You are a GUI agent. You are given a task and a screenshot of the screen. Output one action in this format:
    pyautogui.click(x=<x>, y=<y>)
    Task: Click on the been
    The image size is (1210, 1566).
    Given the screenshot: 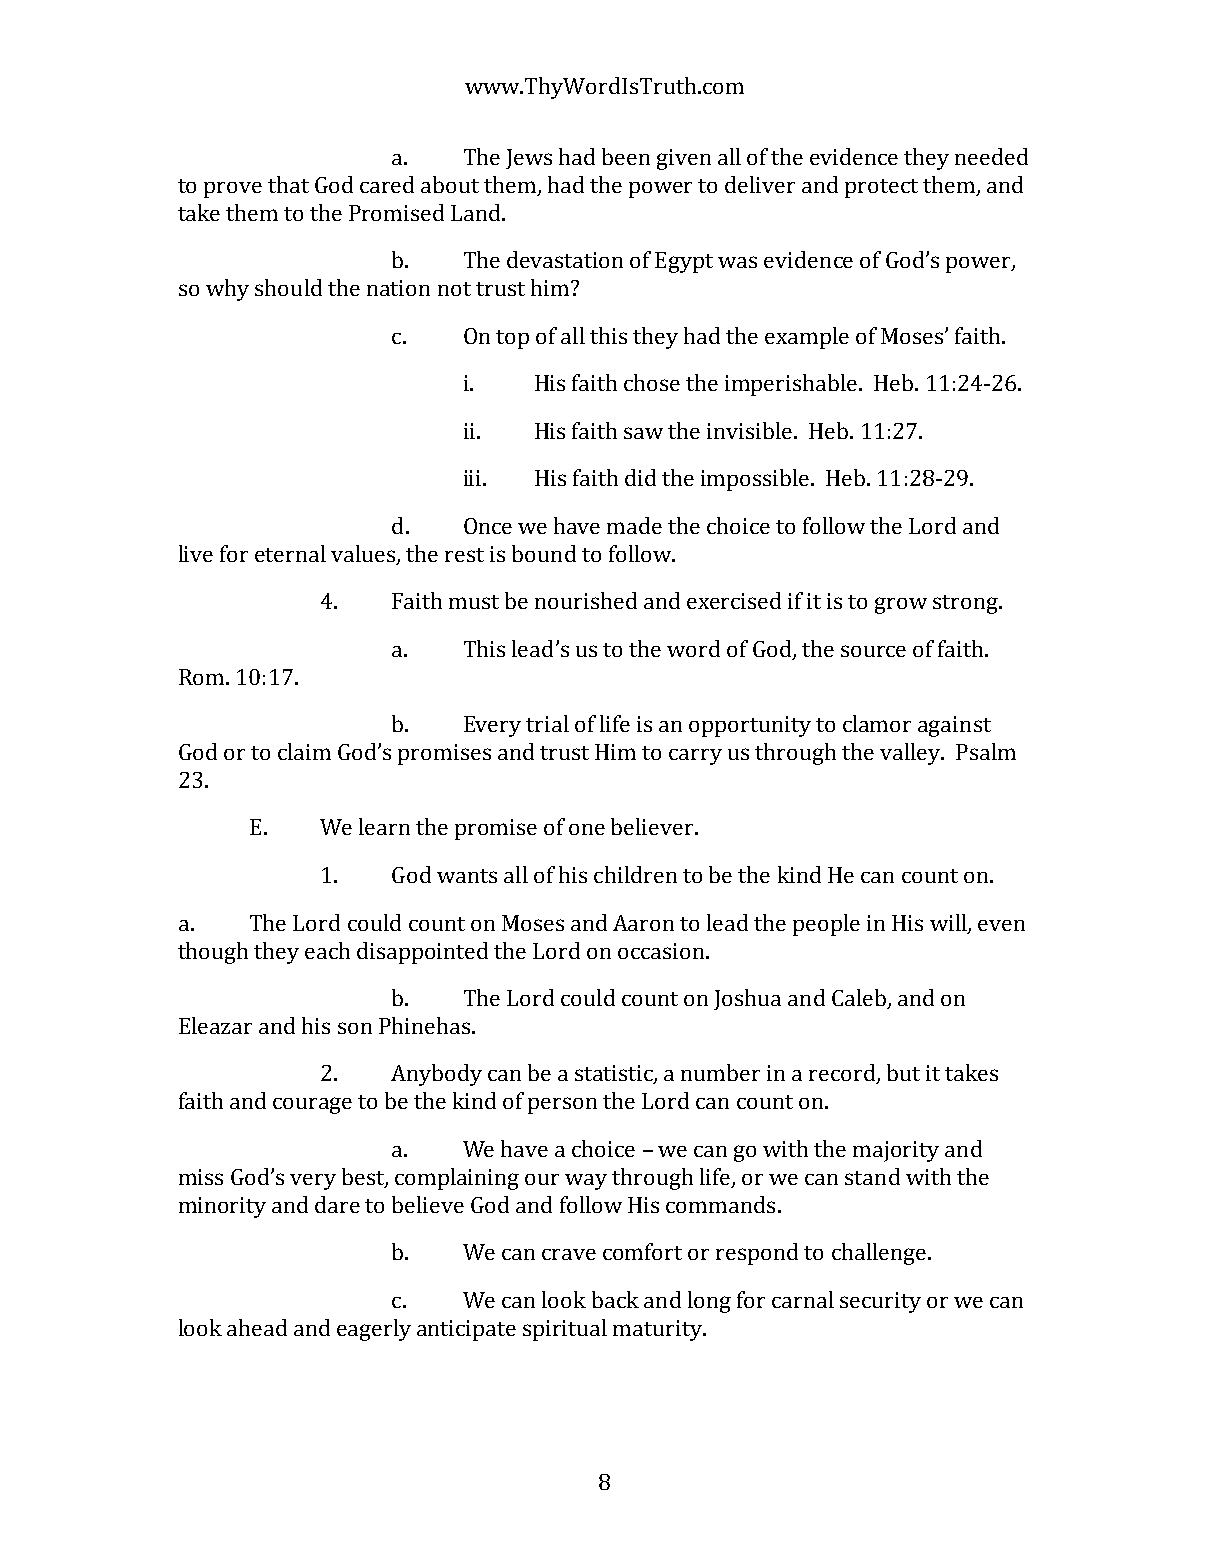 What is the action you would take?
    pyautogui.click(x=626, y=156)
